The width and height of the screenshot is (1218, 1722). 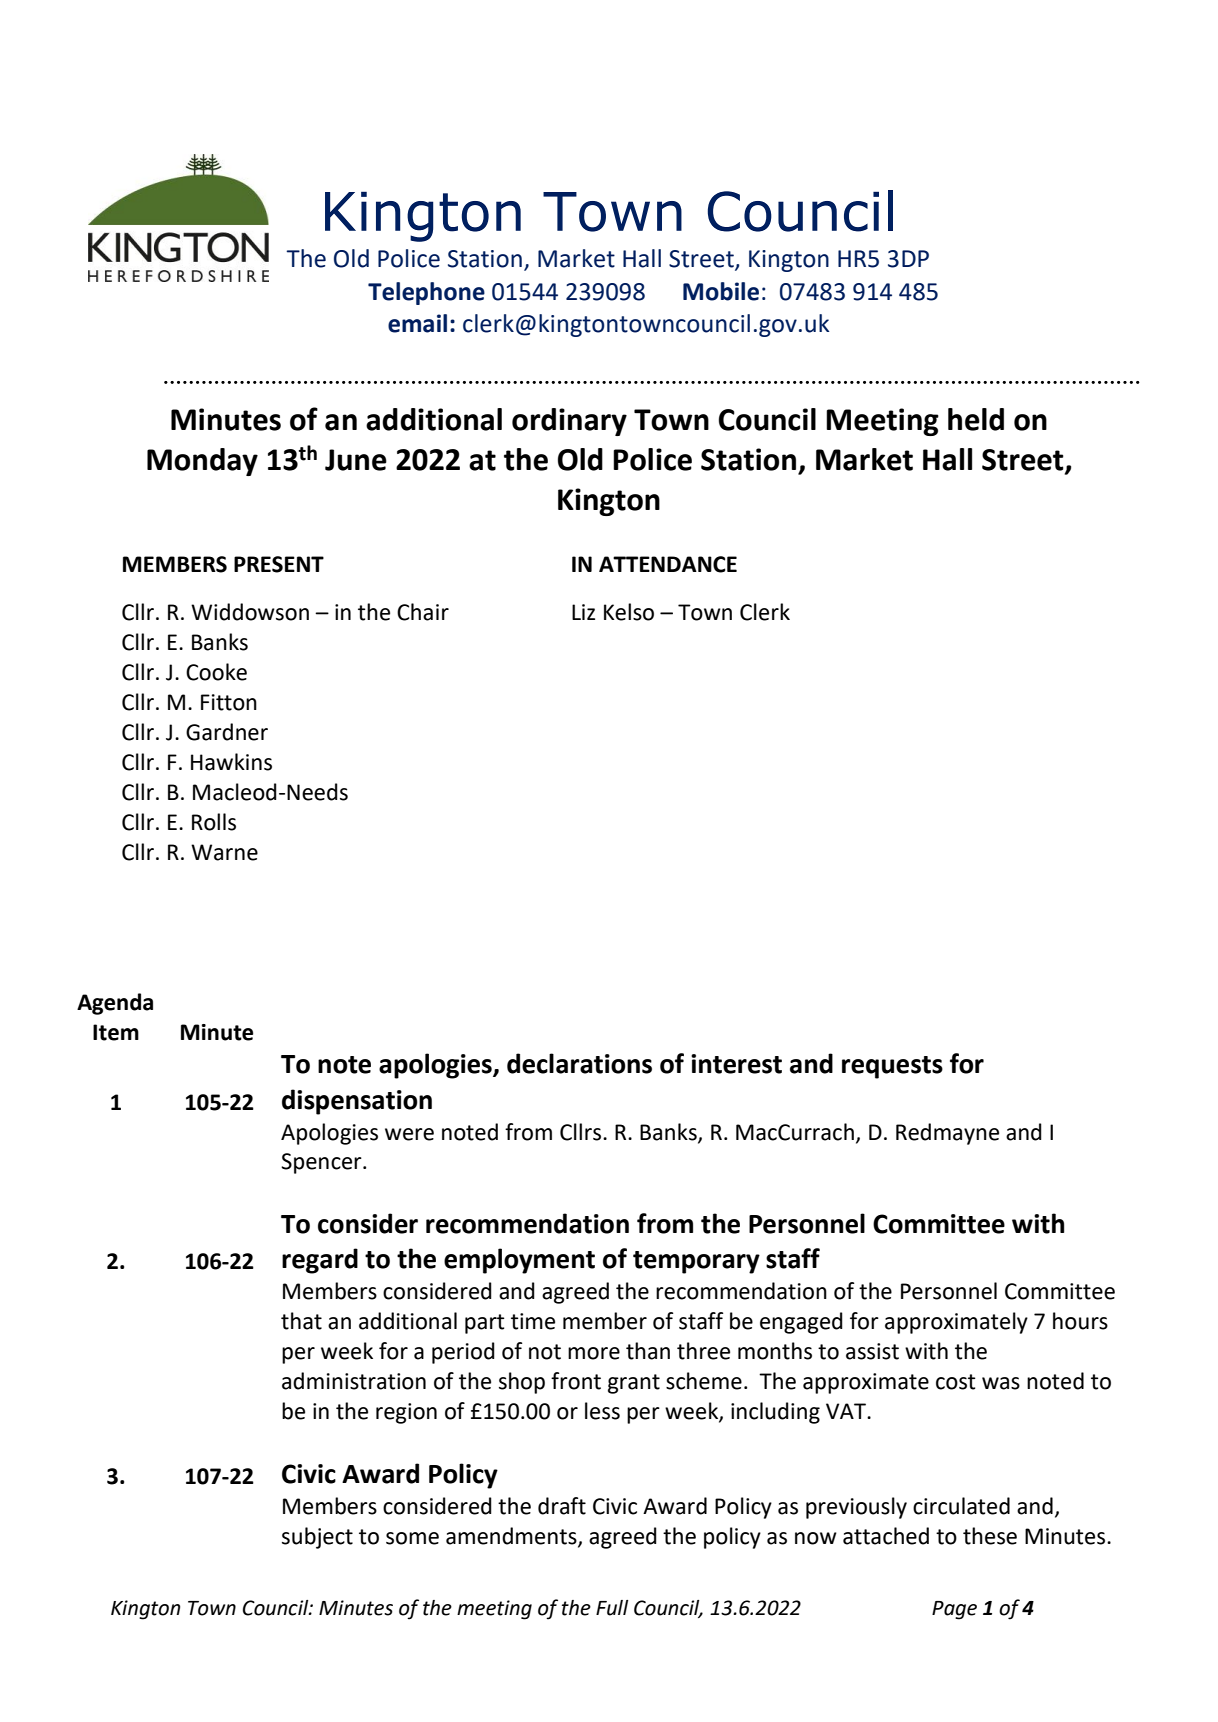 What do you see at coordinates (612, 1608) in the screenshot?
I see `Full` at bounding box center [612, 1608].
